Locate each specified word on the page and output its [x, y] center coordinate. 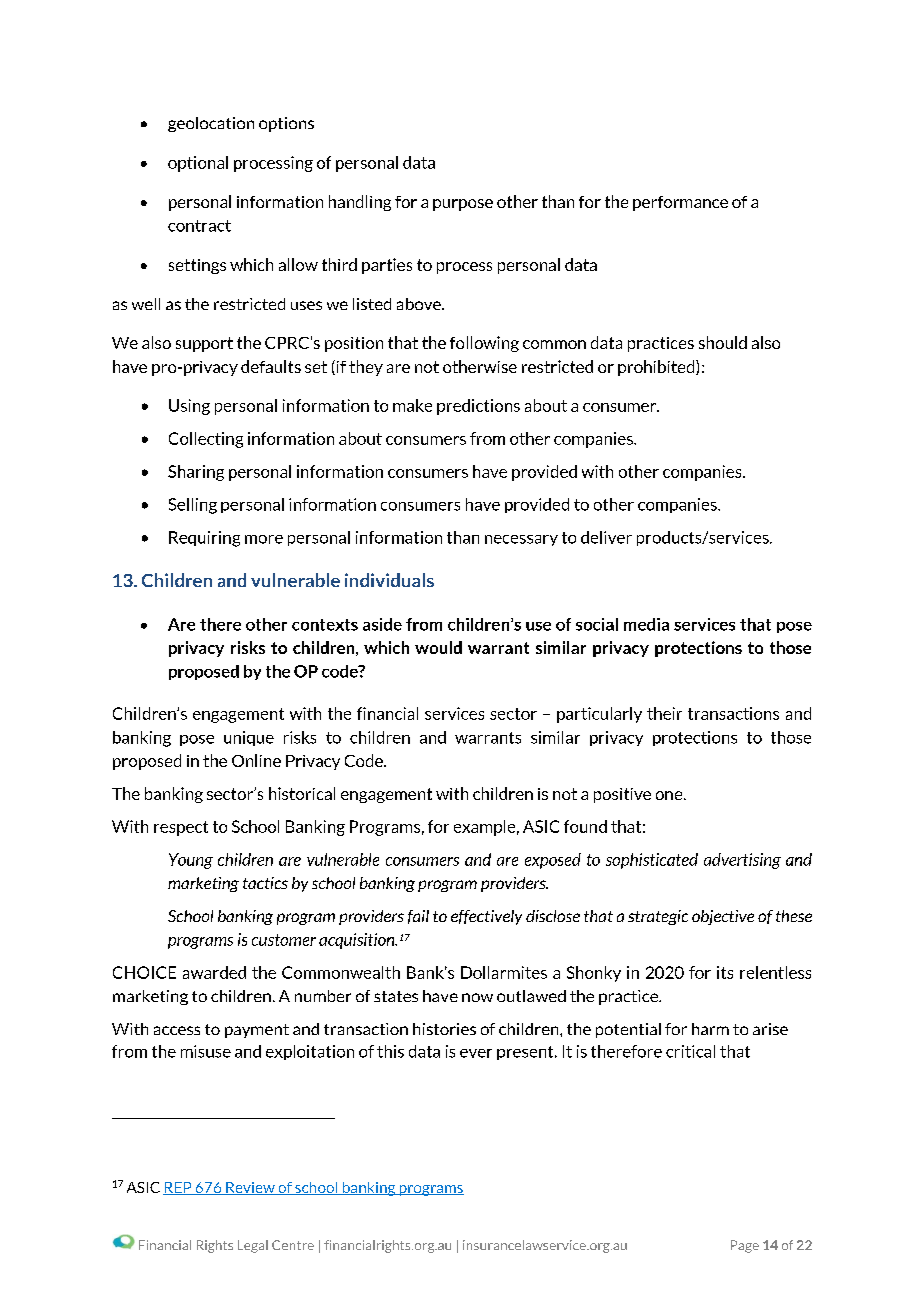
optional [198, 164]
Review [250, 1188]
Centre [293, 1245]
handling [360, 203]
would [438, 647]
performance [680, 203]
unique [249, 738]
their [664, 713]
